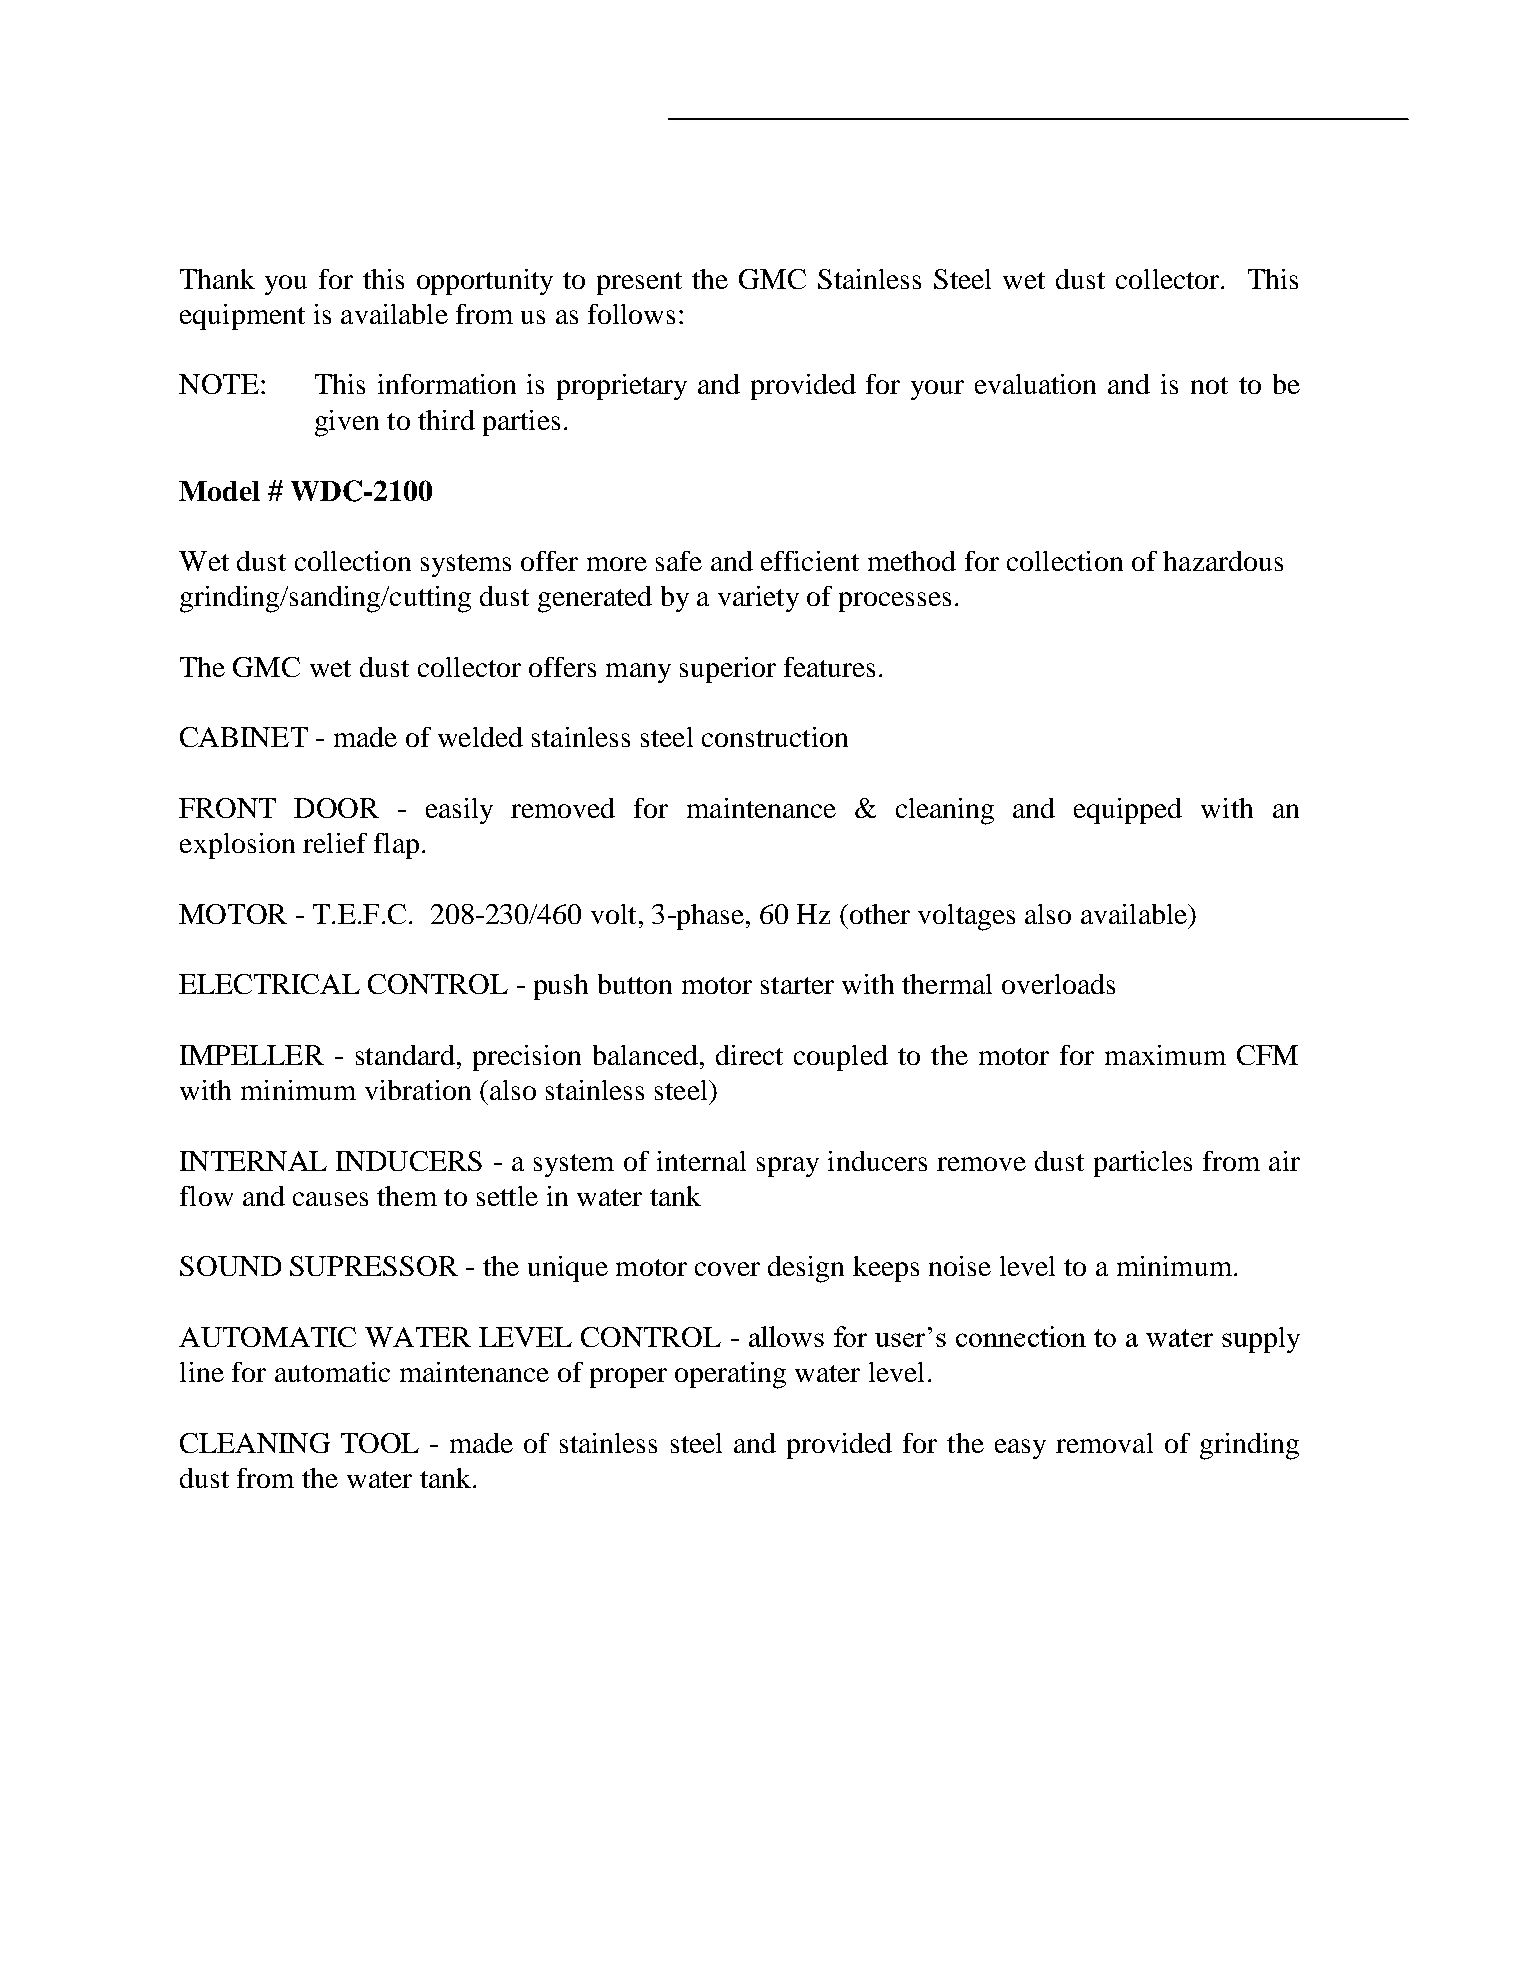 The width and height of the document is (1524, 1973). Describe the element at coordinates (1223, 561) in the document. I see `hazardous` at that location.
